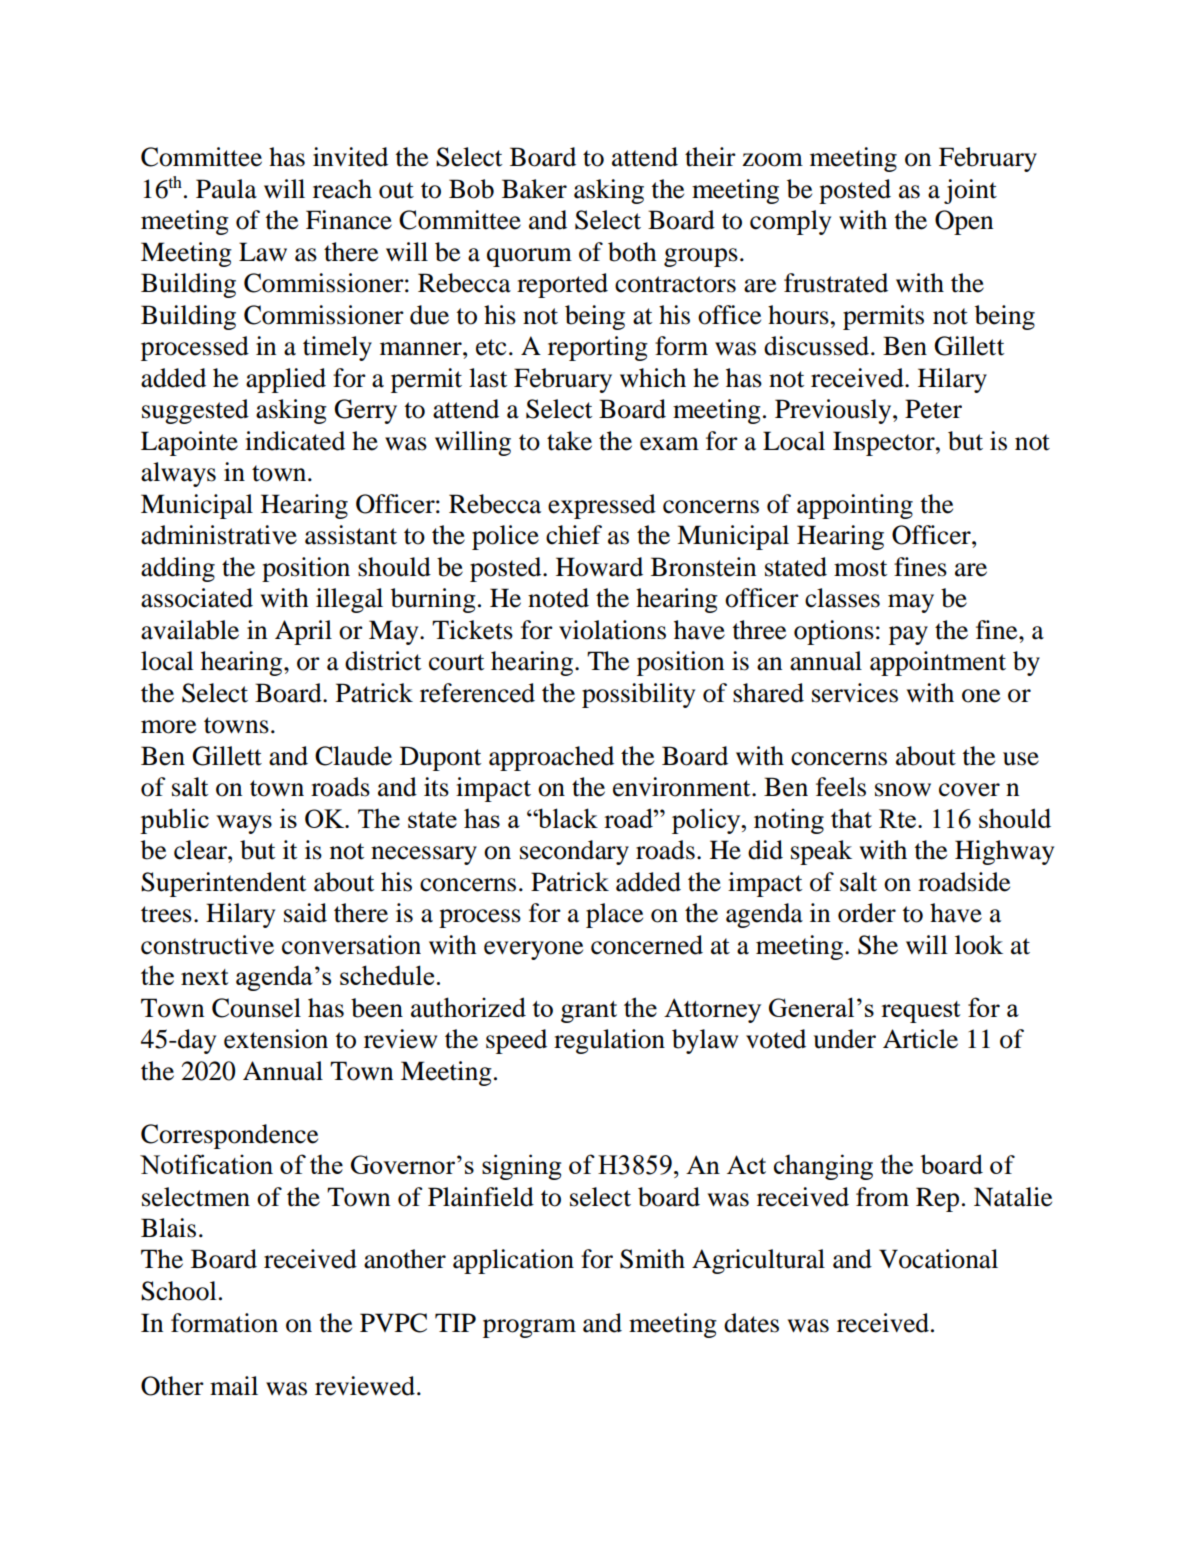  What do you see at coordinates (551, 758) in the document?
I see `approached` at bounding box center [551, 758].
